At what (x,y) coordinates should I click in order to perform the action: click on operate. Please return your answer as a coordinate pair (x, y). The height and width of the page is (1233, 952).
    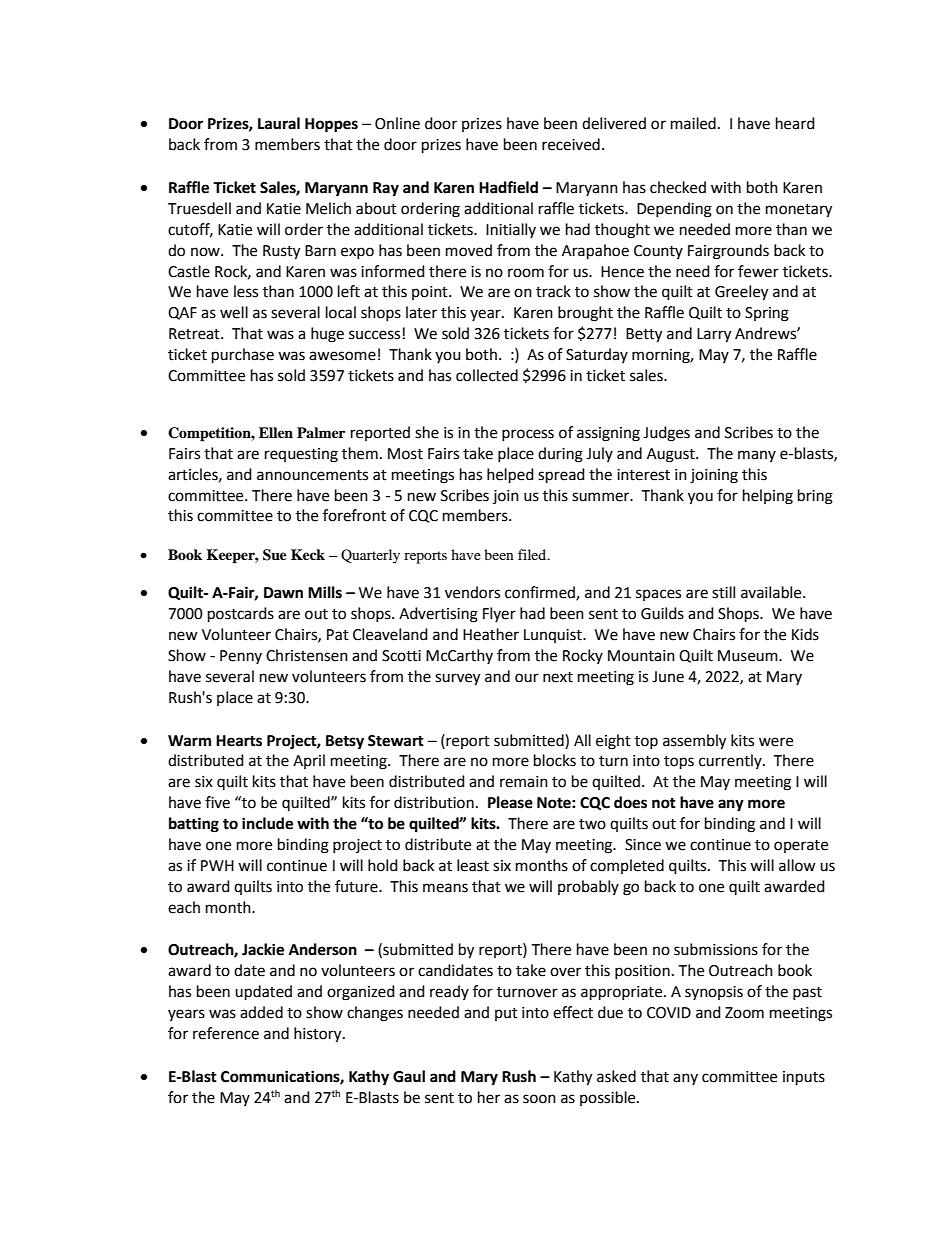
    Looking at the image, I should click on (801, 846).
